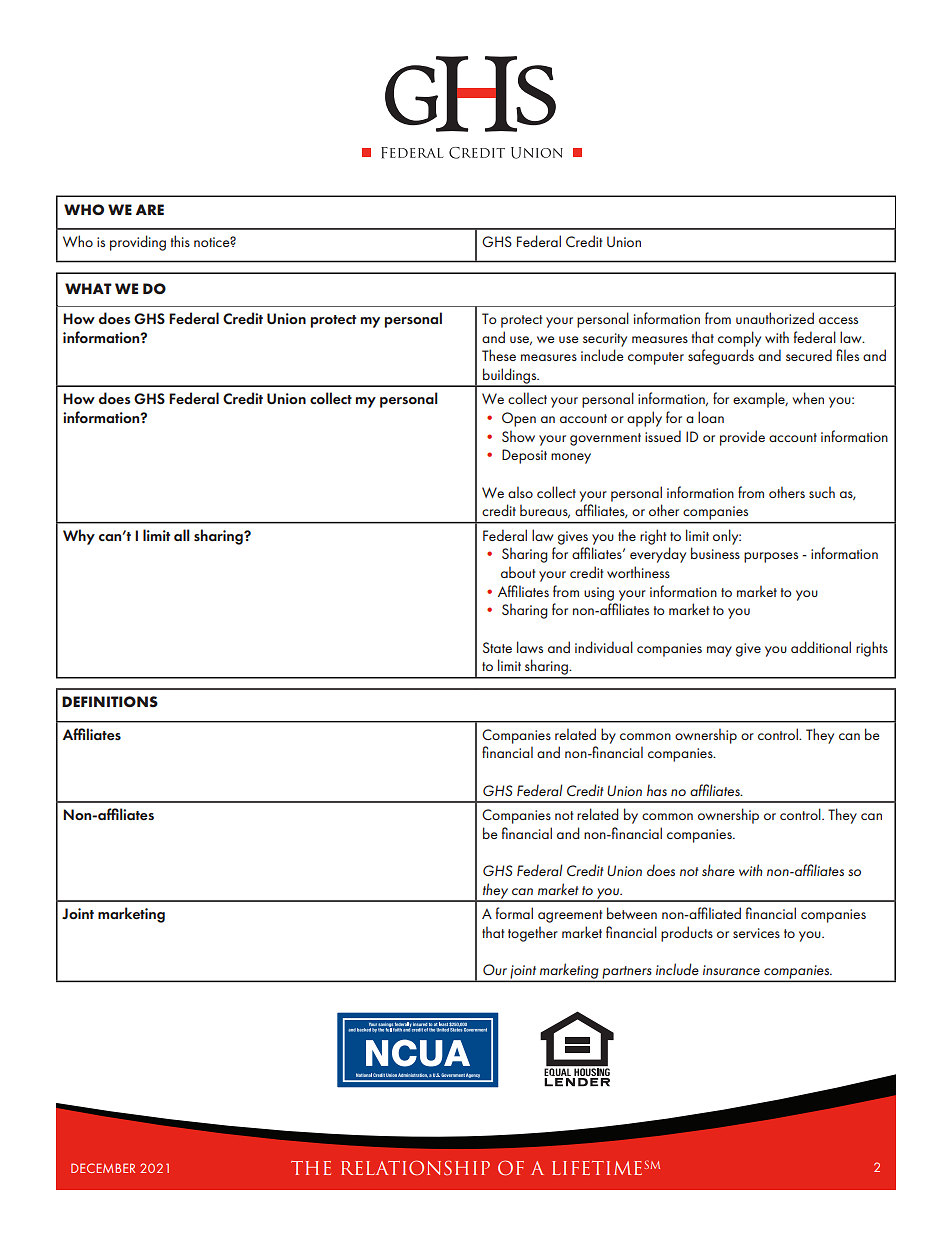  What do you see at coordinates (657, 790) in the screenshot?
I see `has` at bounding box center [657, 790].
